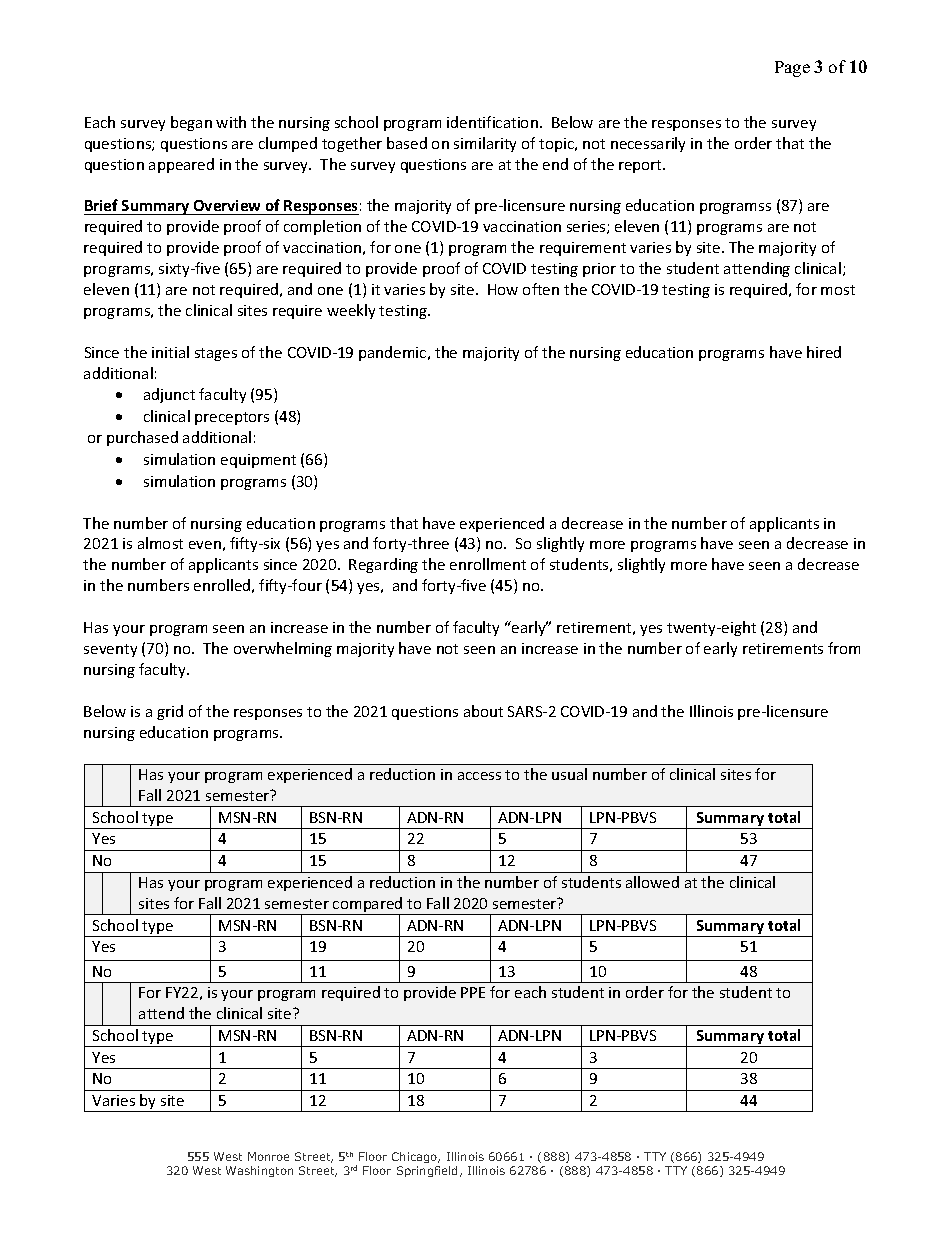 Image resolution: width=952 pixels, height=1233 pixels. I want to click on Springfield, so click(427, 1171).
